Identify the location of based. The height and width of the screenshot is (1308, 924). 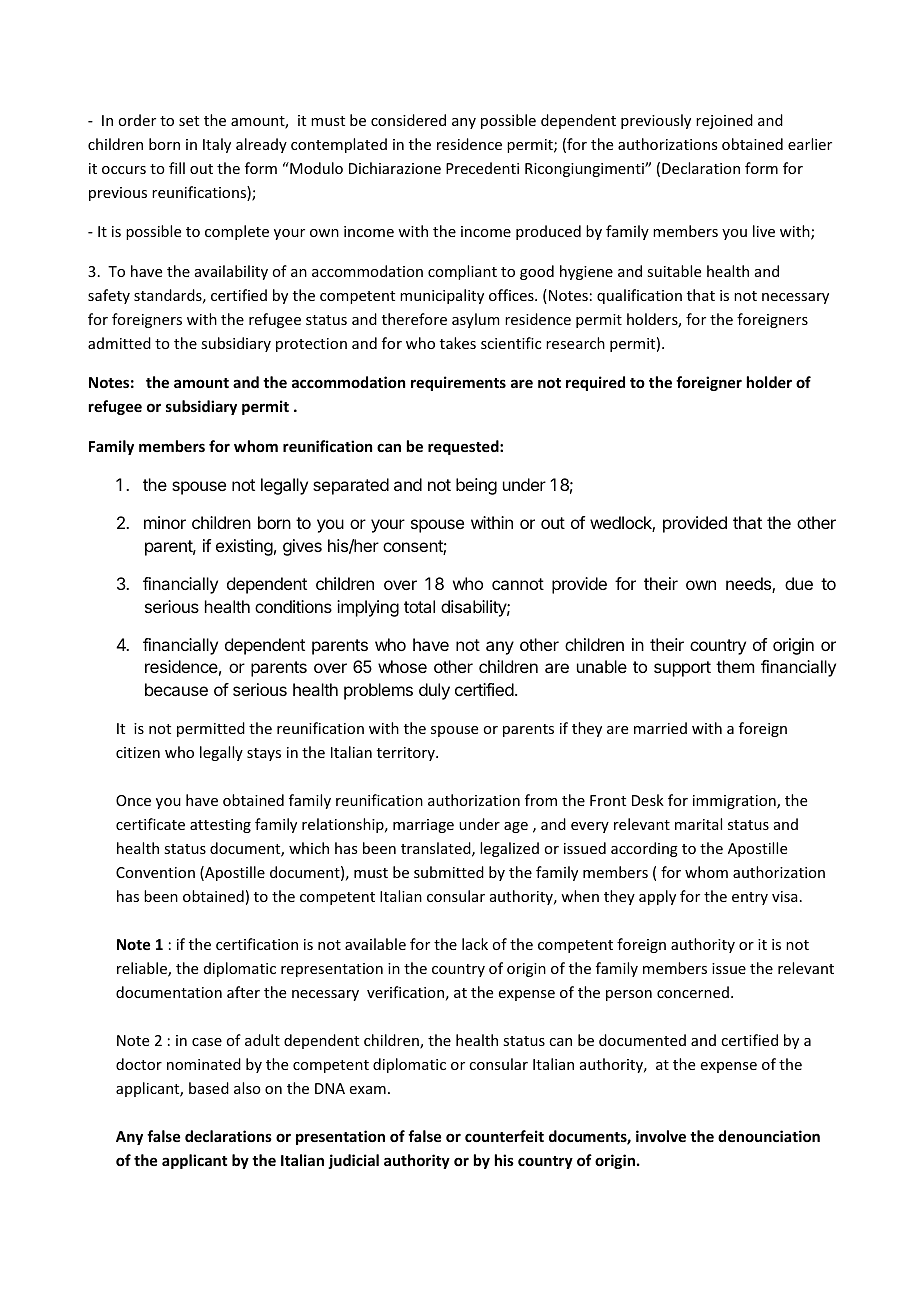
(209, 1088).
